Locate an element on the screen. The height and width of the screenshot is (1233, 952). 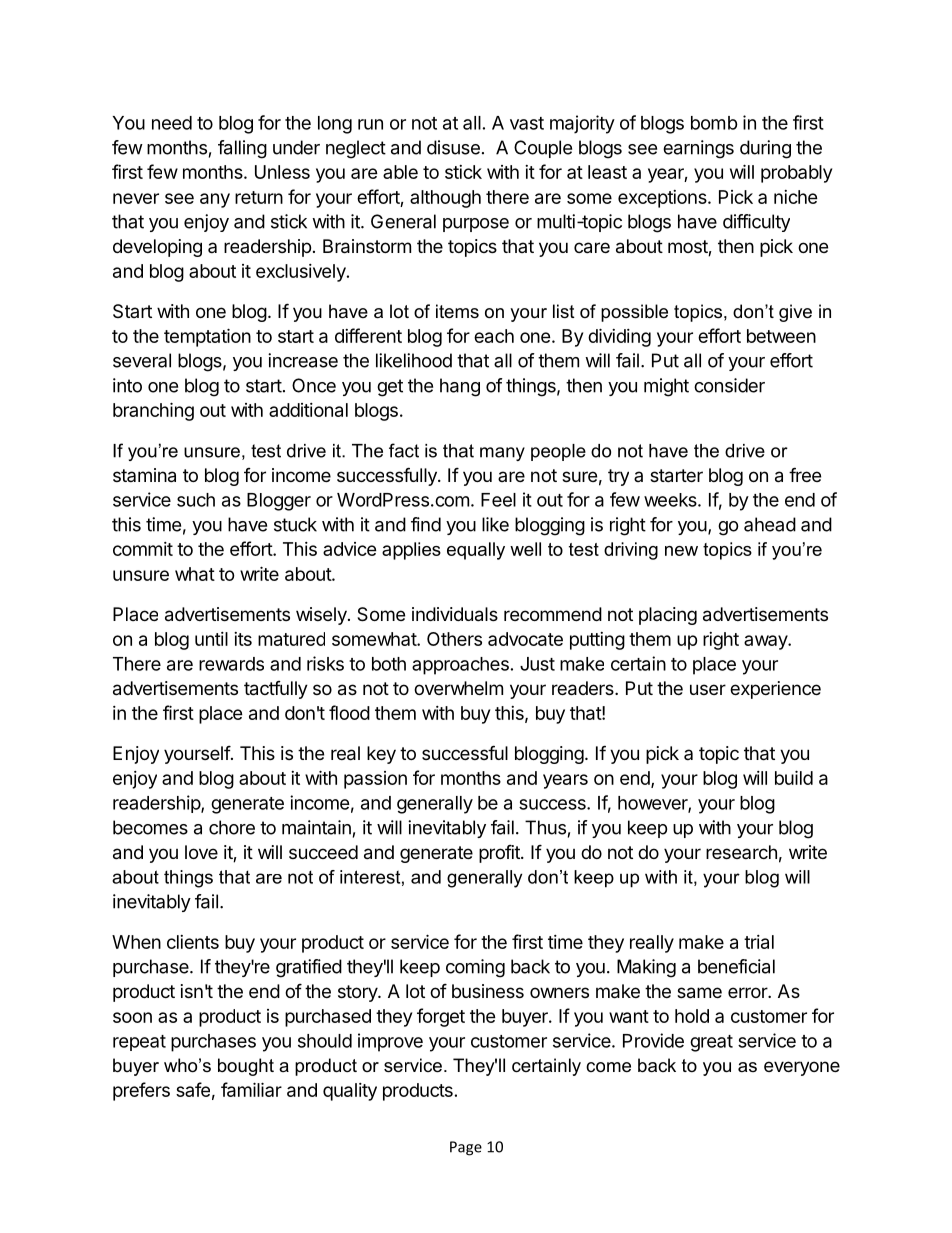
consider is located at coordinates (729, 385).
